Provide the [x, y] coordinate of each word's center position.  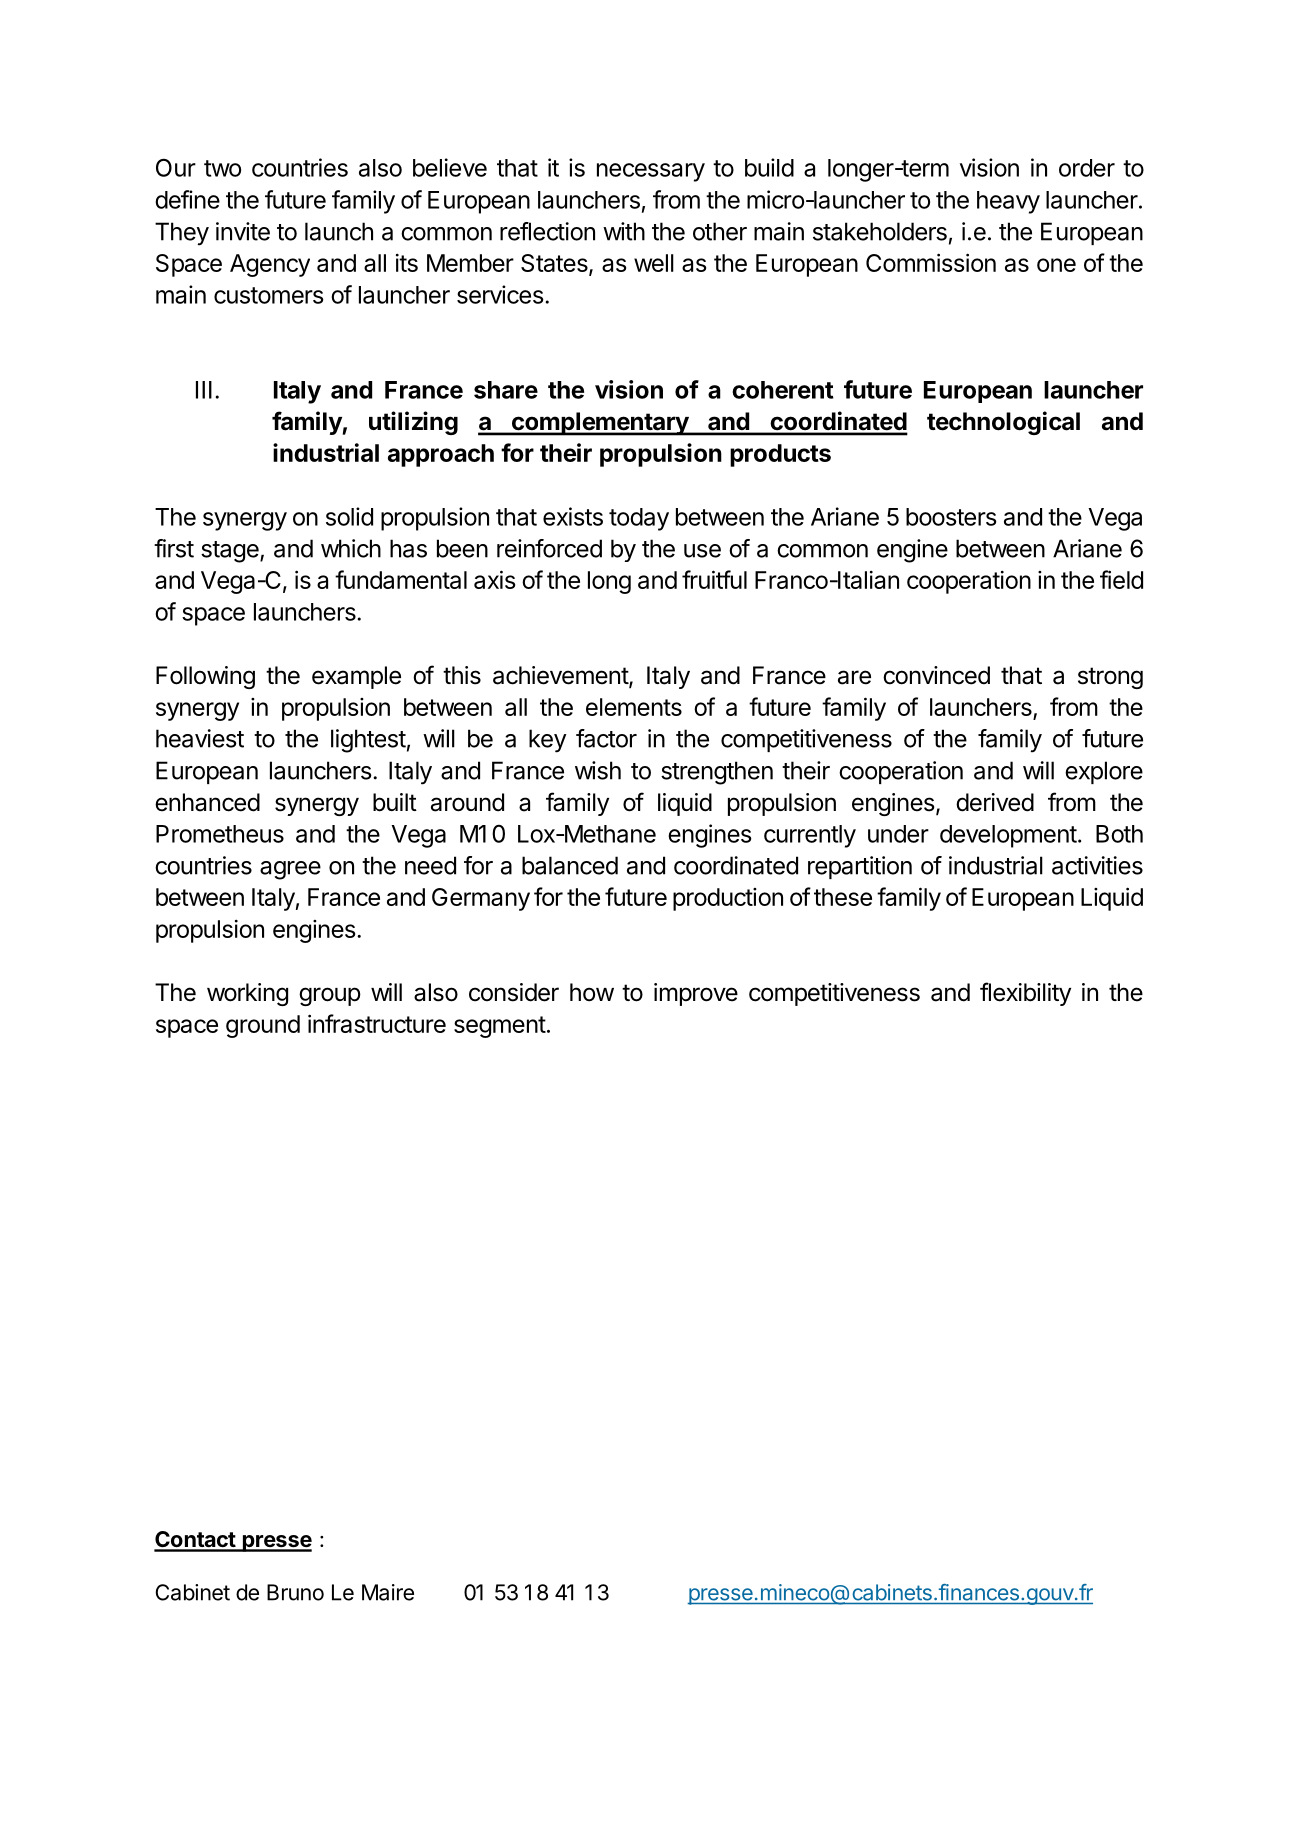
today [639, 519]
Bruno [295, 1592]
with [624, 231]
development [1008, 836]
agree [290, 870]
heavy [1008, 202]
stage [231, 552]
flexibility [1025, 994]
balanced [570, 865]
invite [243, 231]
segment [500, 1027]
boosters [951, 517]
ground [263, 1026]
